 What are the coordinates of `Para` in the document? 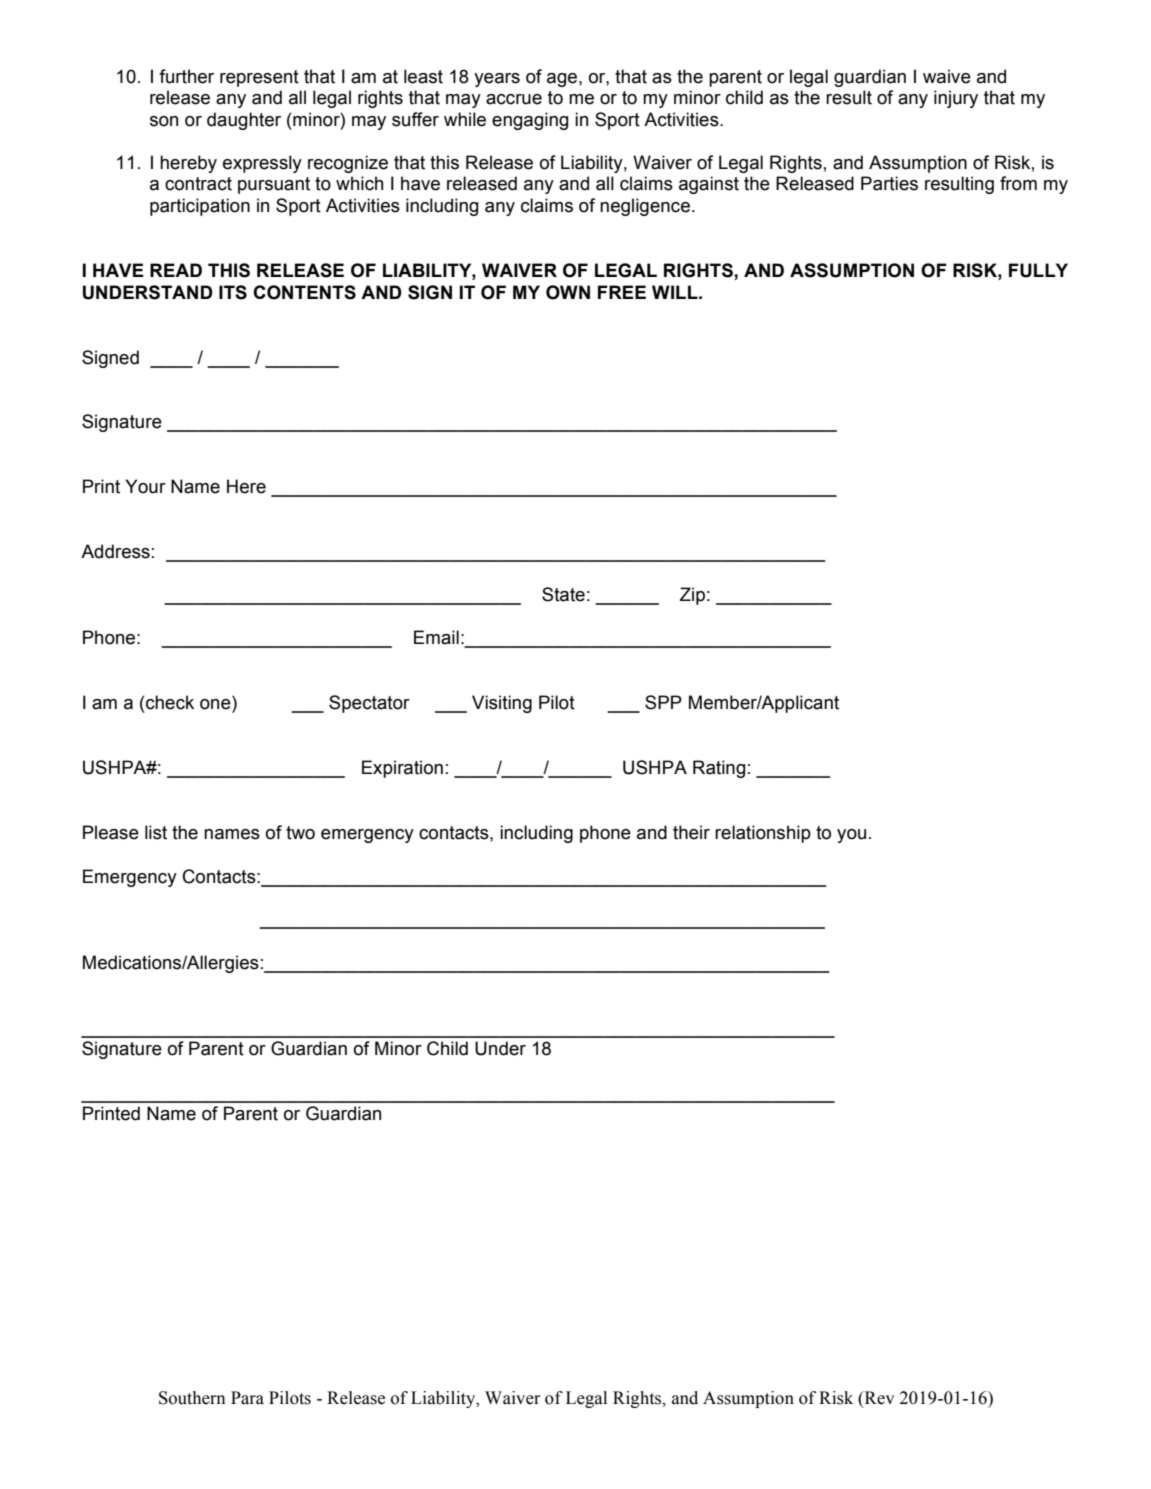 It's located at (247, 1398).
